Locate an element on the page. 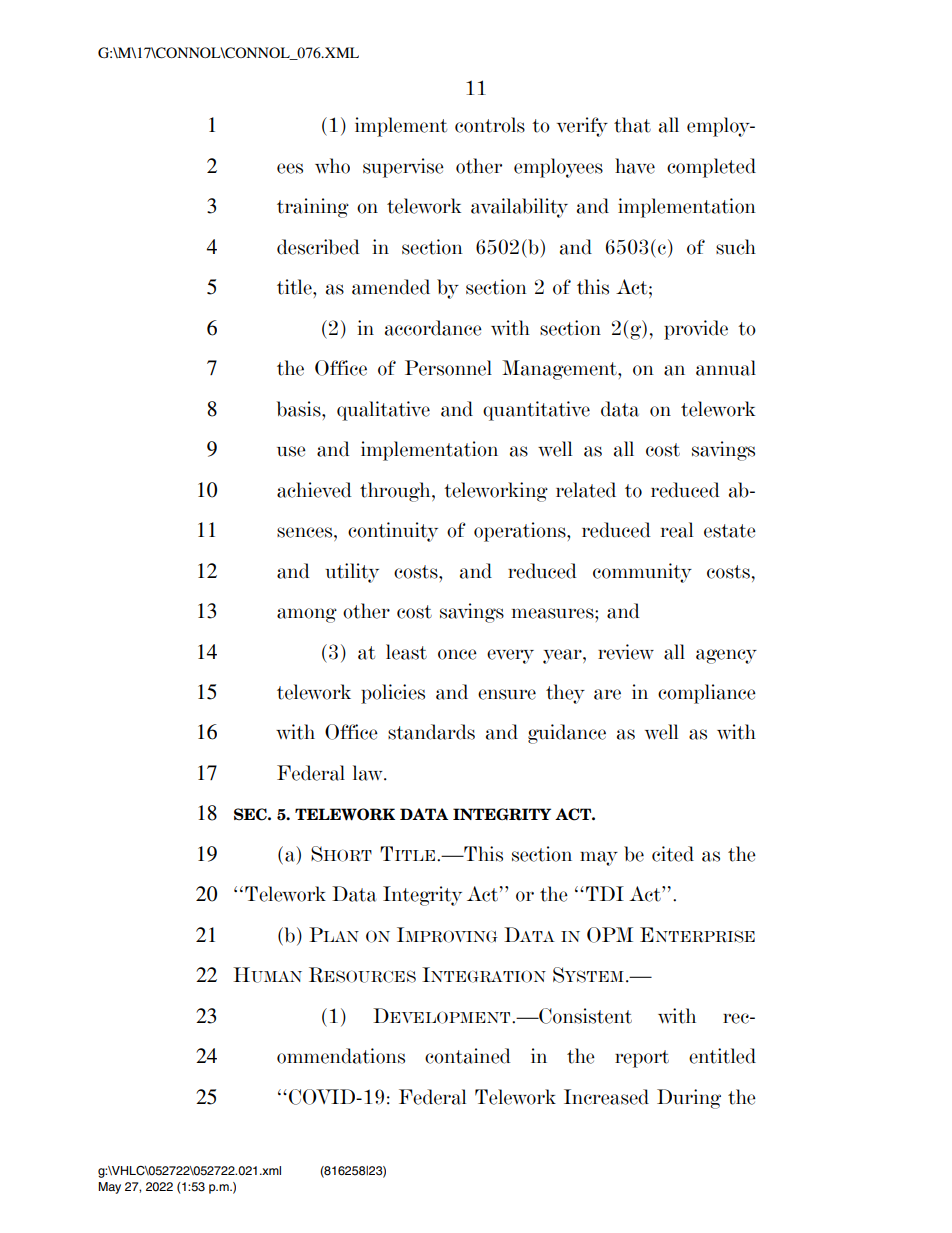  Increased is located at coordinates (606, 1097).
